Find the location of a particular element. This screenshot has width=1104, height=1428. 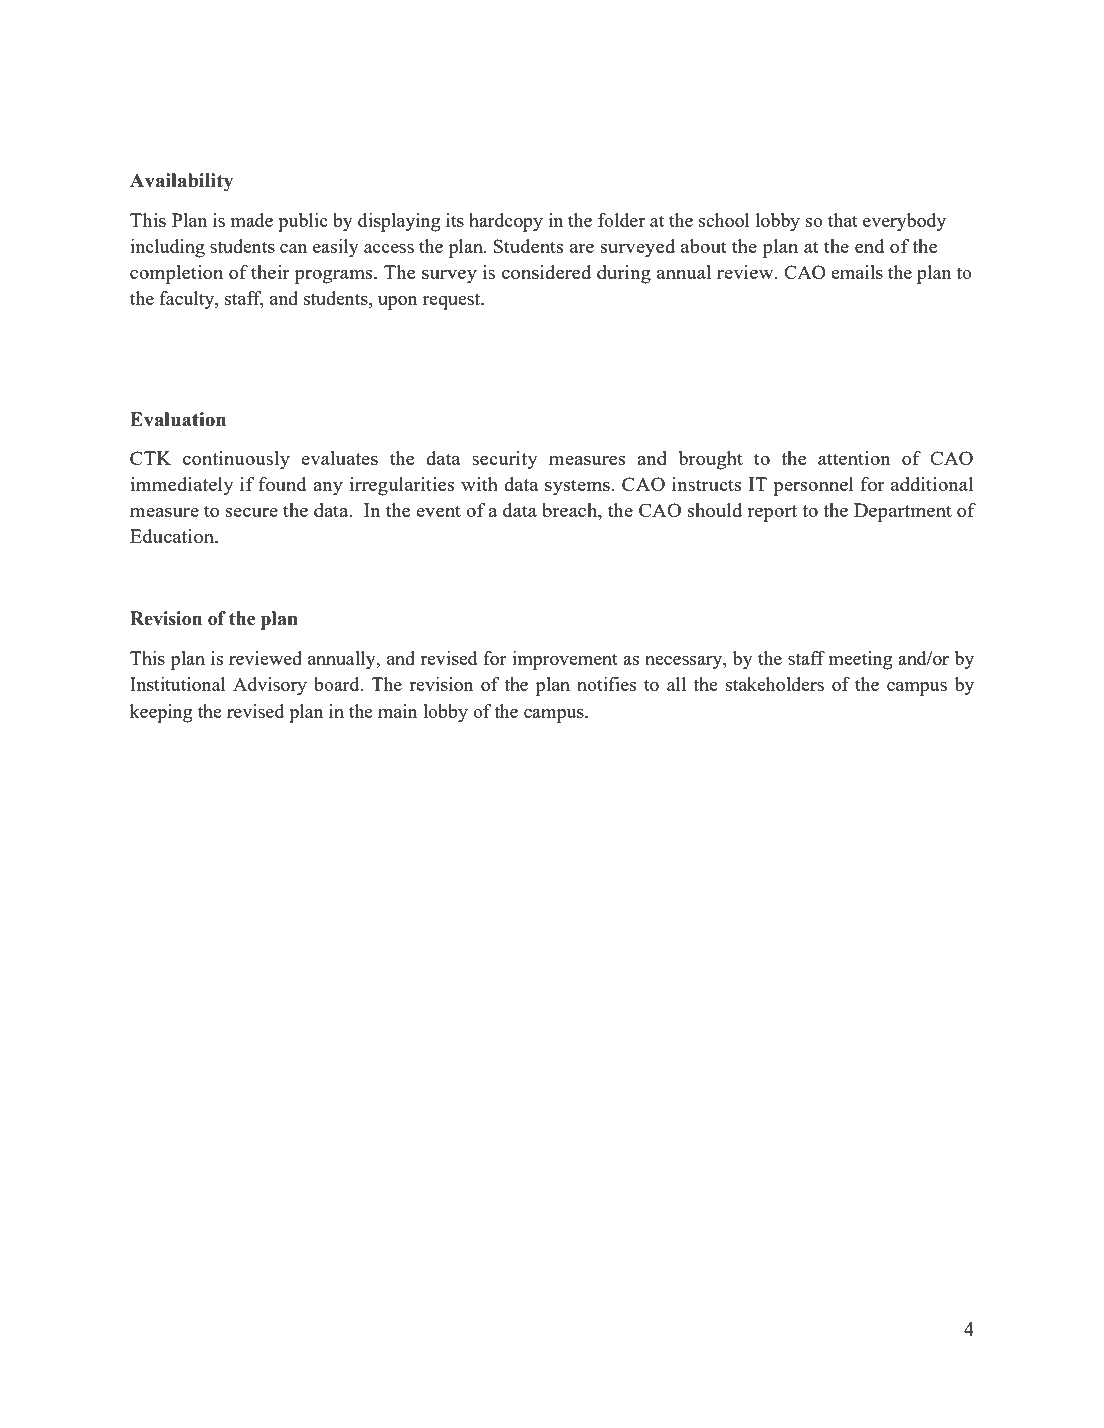

their is located at coordinates (270, 272).
